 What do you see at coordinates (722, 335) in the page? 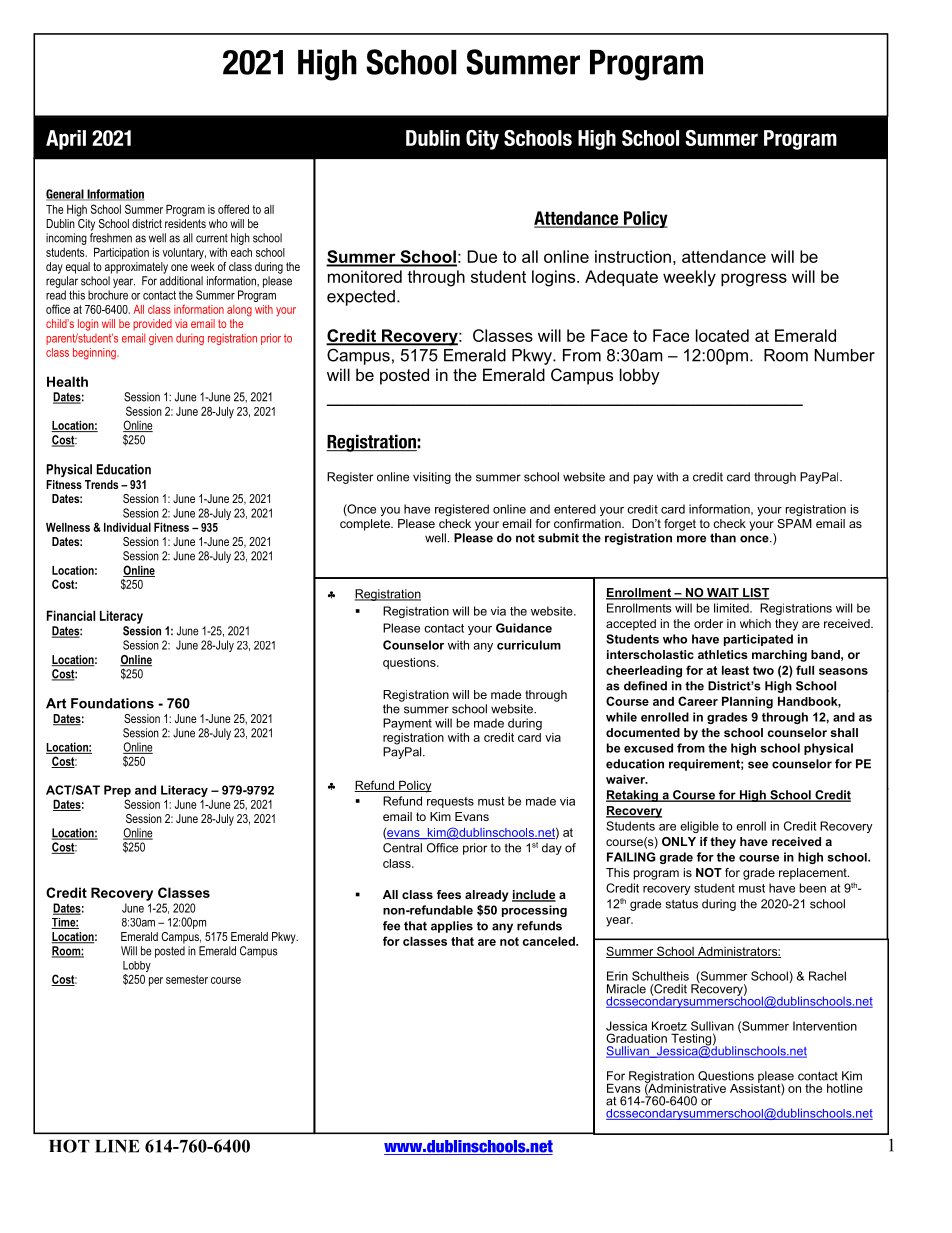
I see `located` at bounding box center [722, 335].
